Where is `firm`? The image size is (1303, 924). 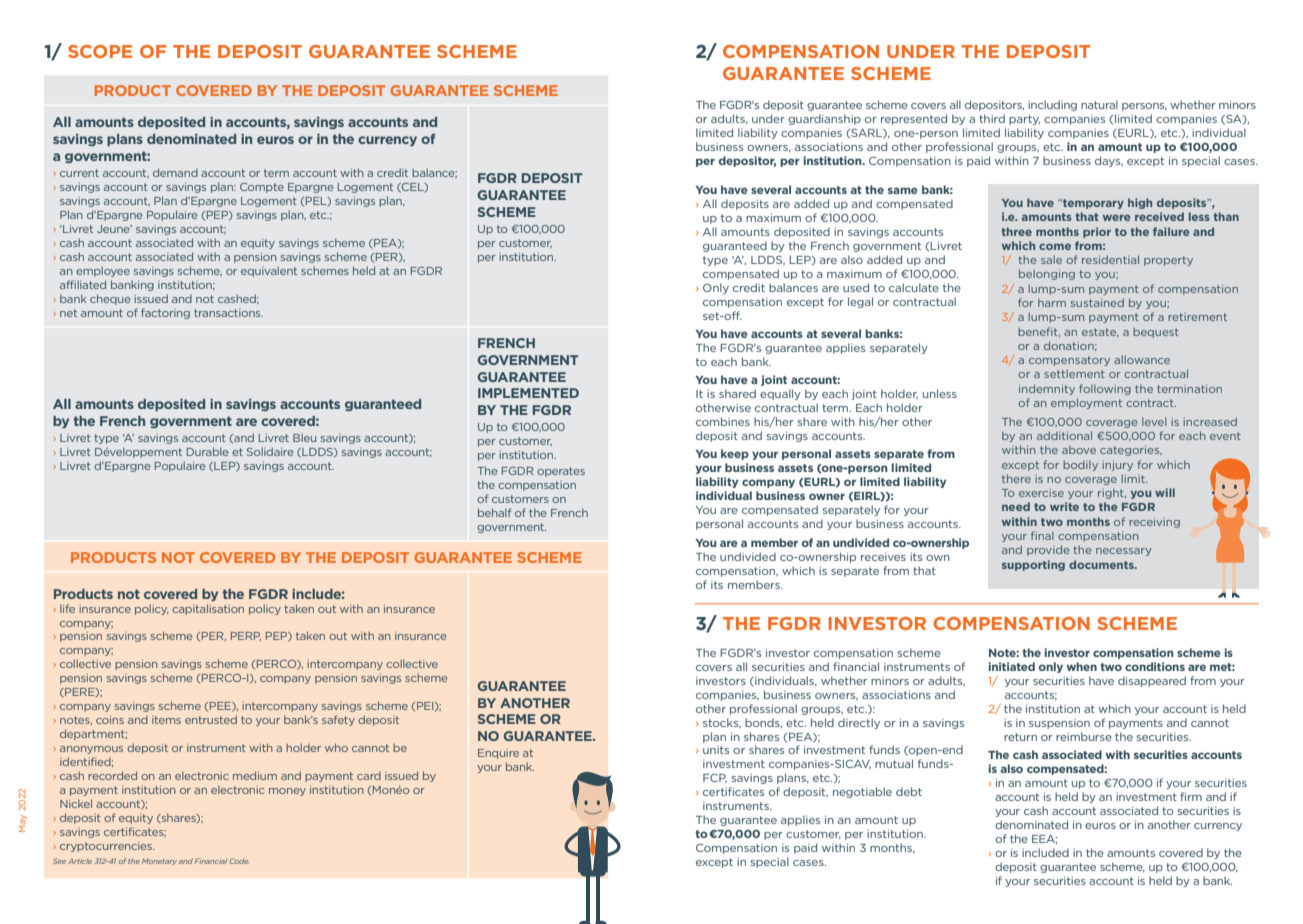
firm is located at coordinates (1191, 796).
